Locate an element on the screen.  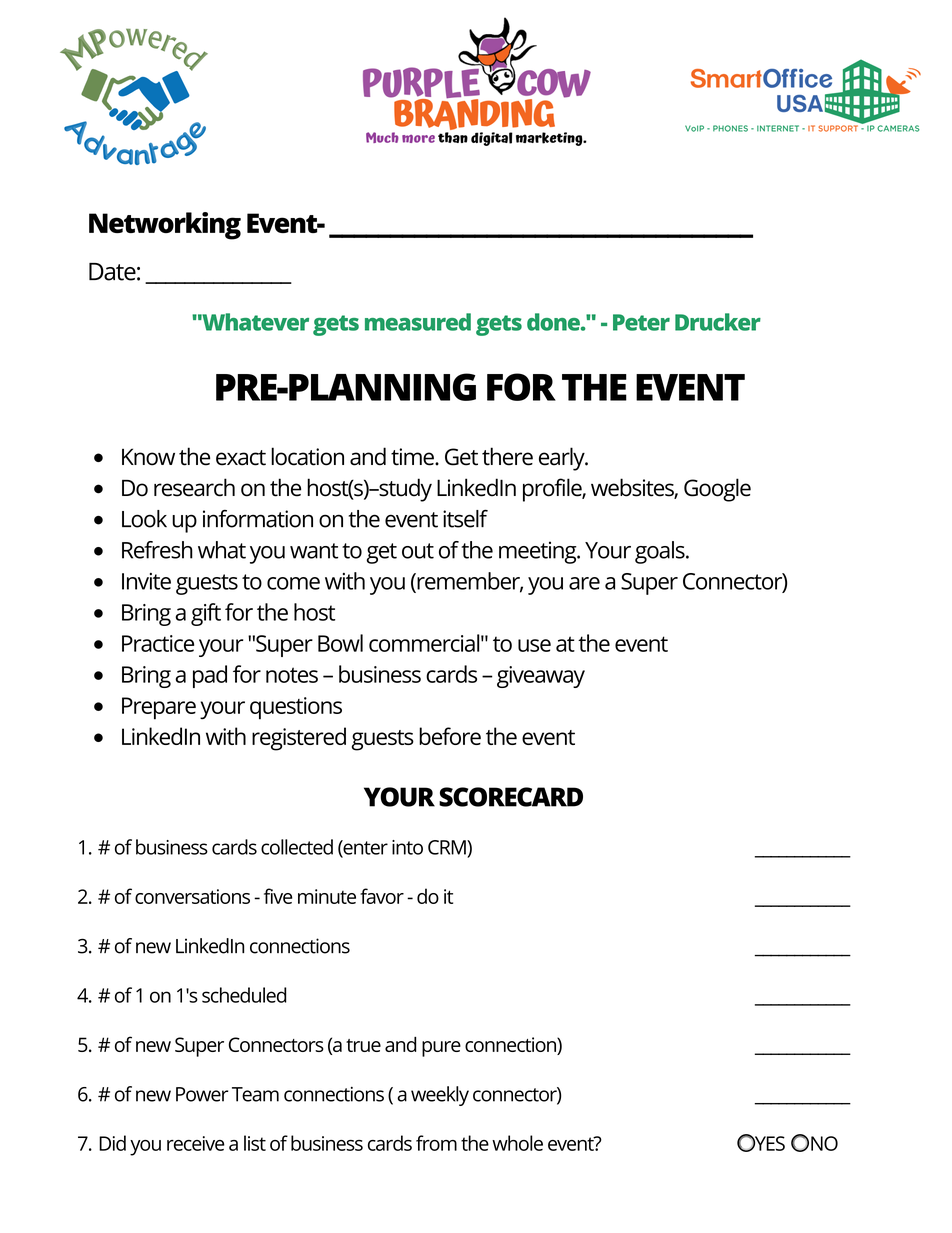
Power is located at coordinates (202, 1094).
